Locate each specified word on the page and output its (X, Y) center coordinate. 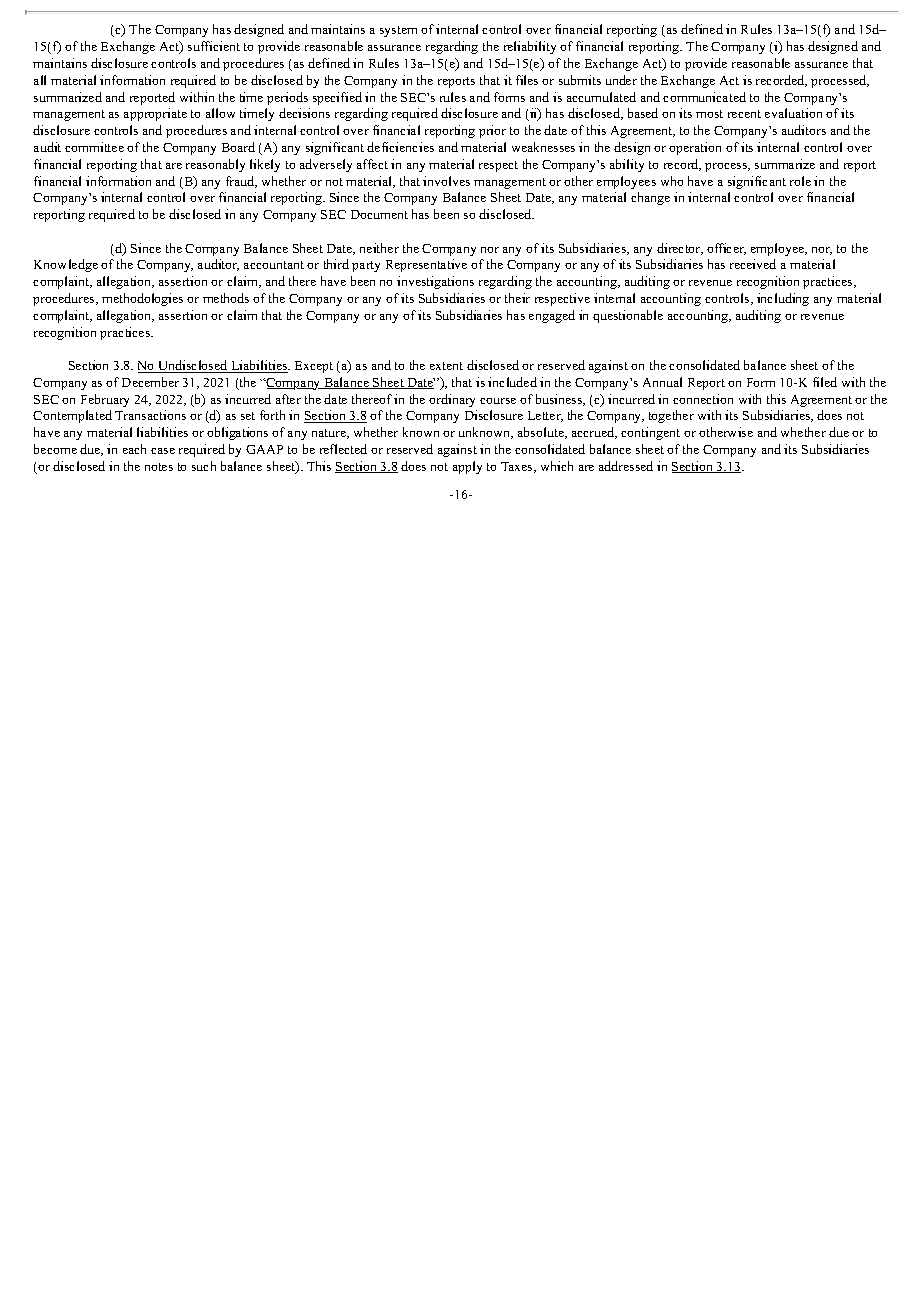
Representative (426, 265)
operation (695, 148)
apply (467, 467)
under (621, 80)
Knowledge (66, 265)
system (398, 31)
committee (94, 147)
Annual (662, 382)
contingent (650, 433)
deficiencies (400, 147)
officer (726, 249)
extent (446, 366)
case (163, 451)
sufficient (214, 46)
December (150, 382)
